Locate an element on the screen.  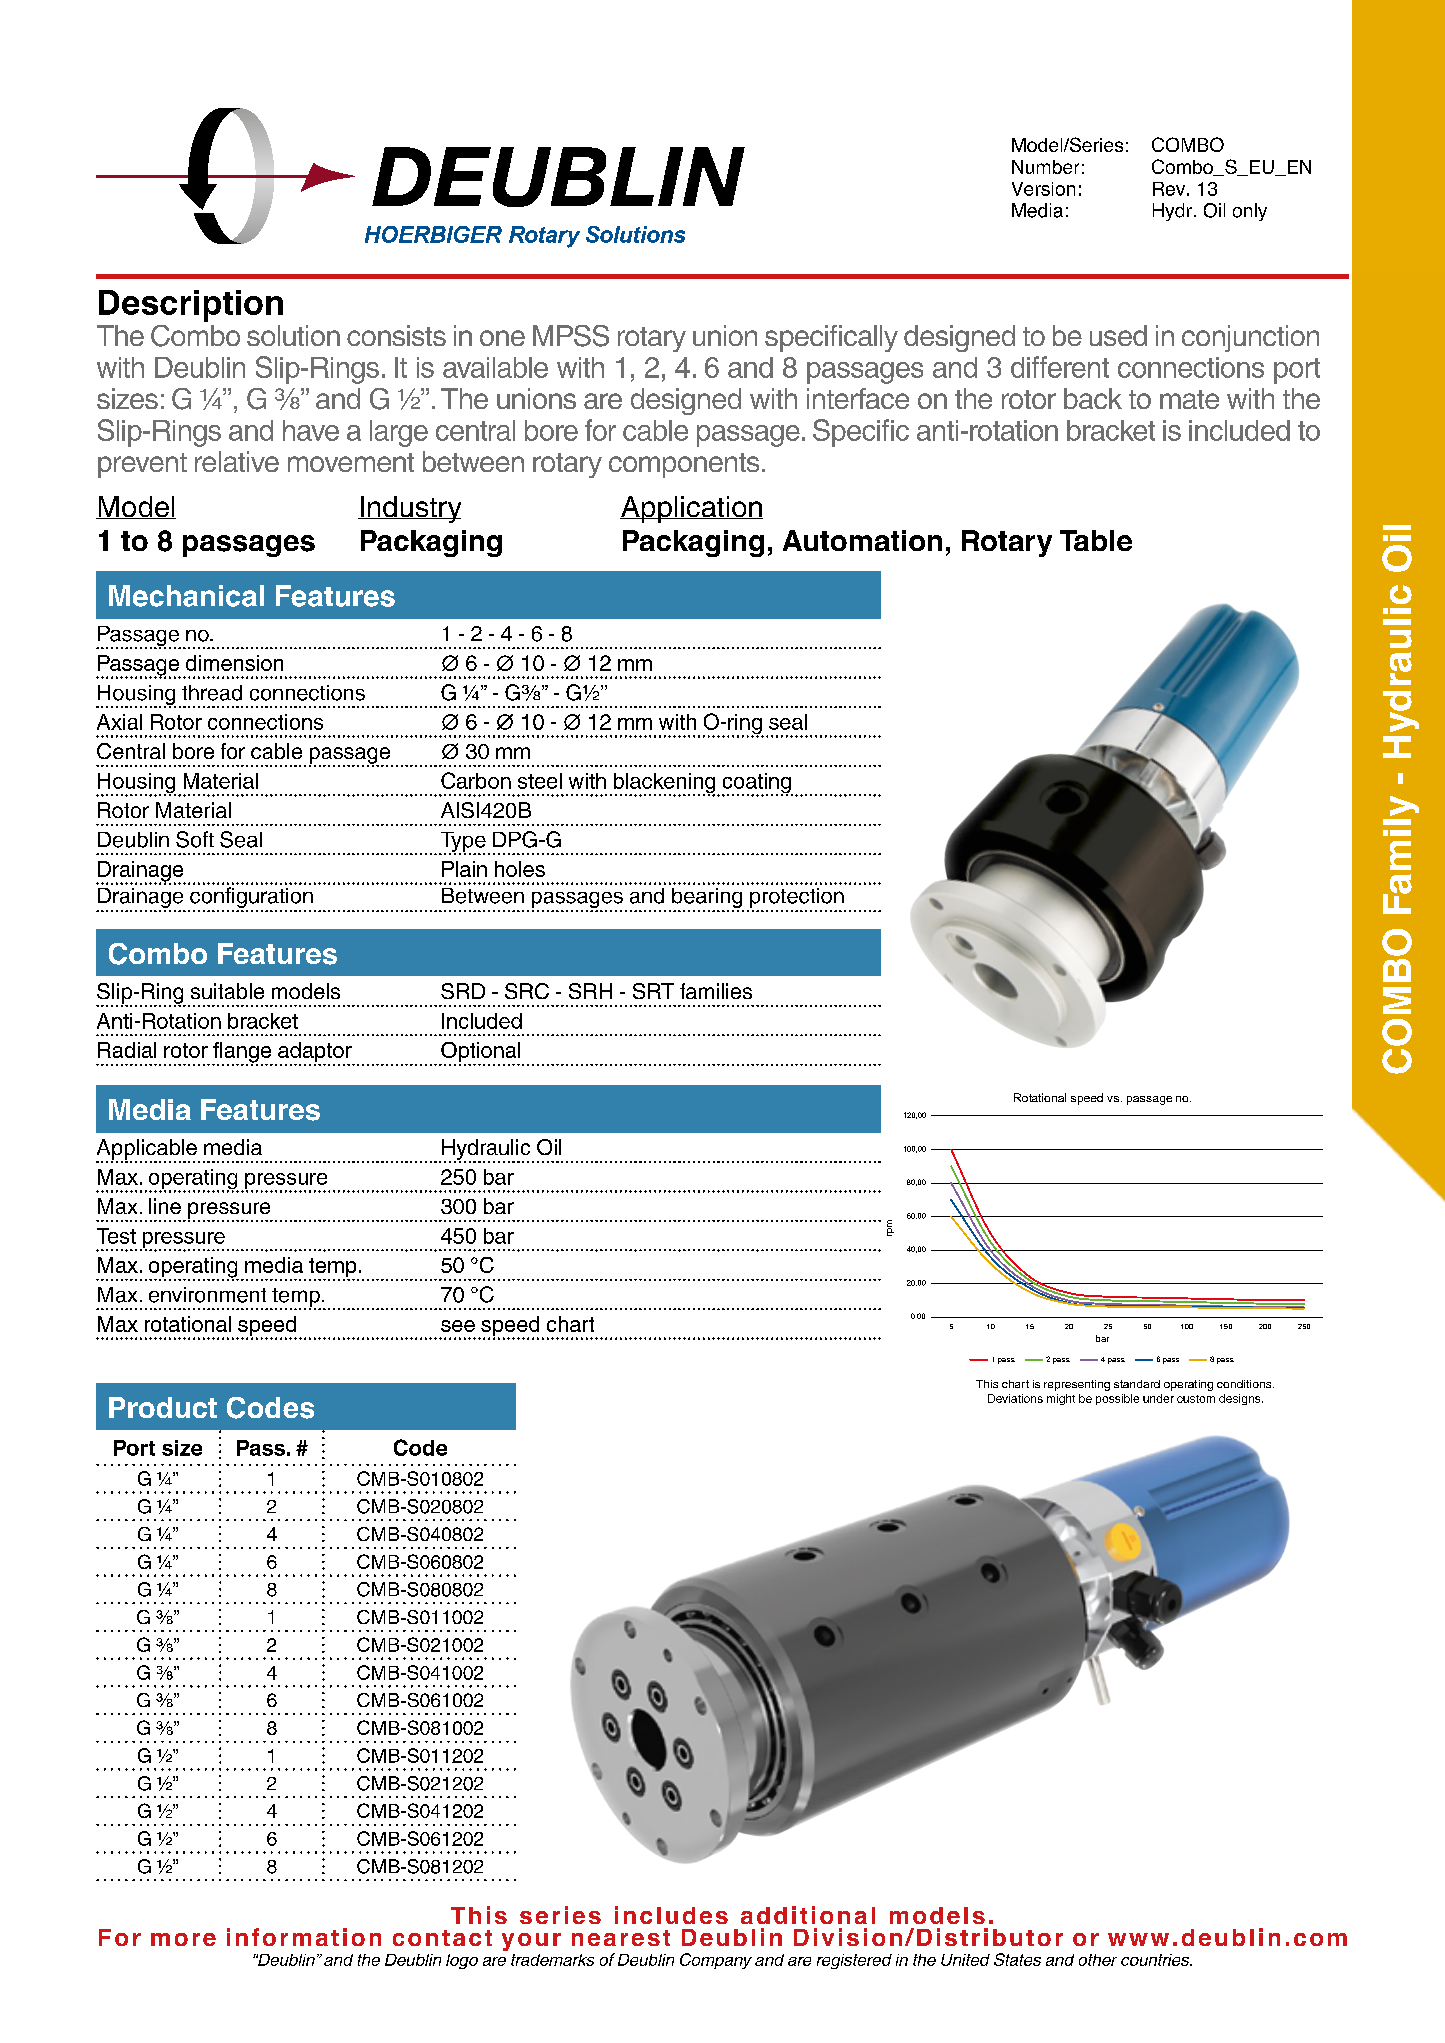
information is located at coordinates (304, 1937).
